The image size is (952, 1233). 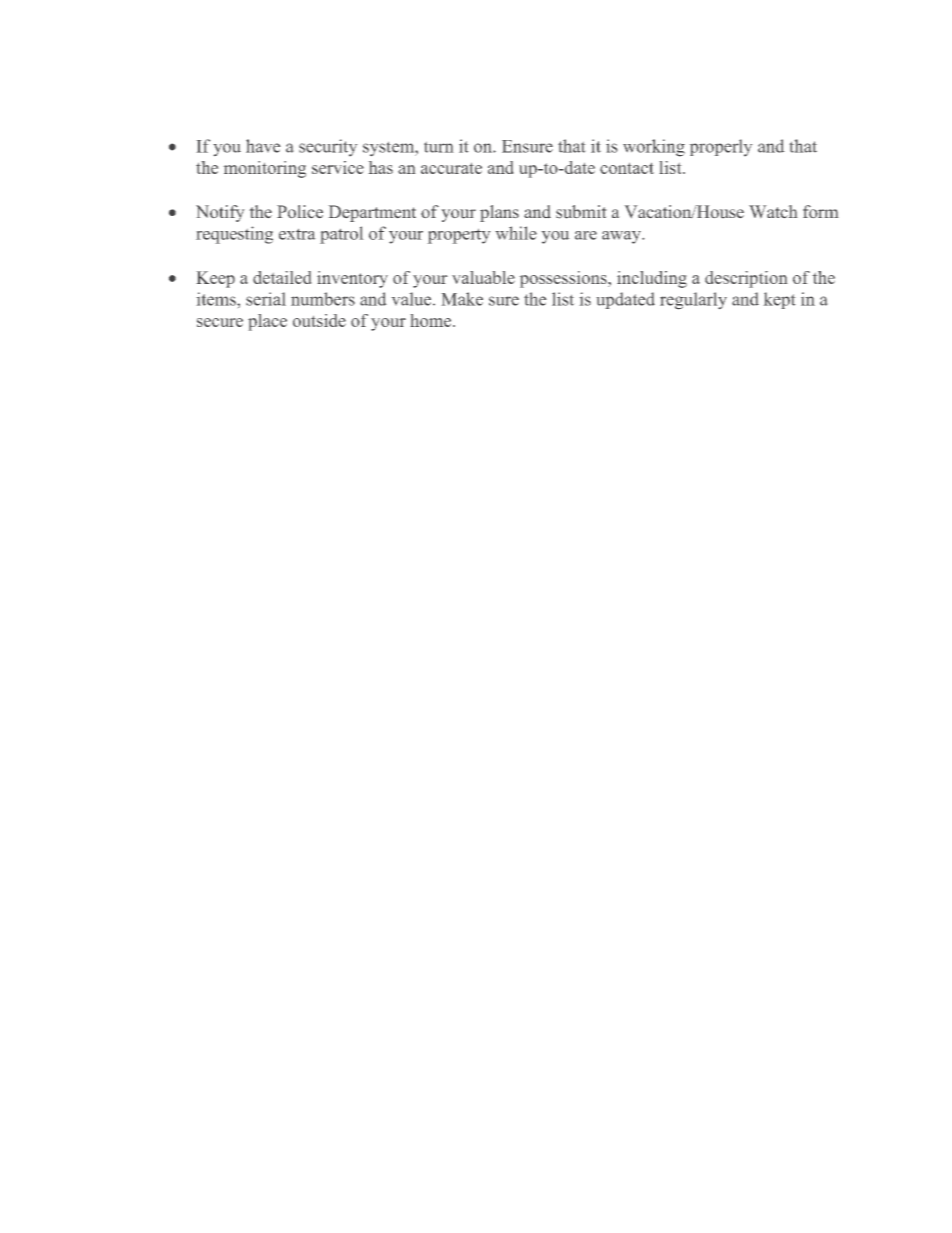 What do you see at coordinates (462, 299) in the screenshot?
I see `Make` at bounding box center [462, 299].
